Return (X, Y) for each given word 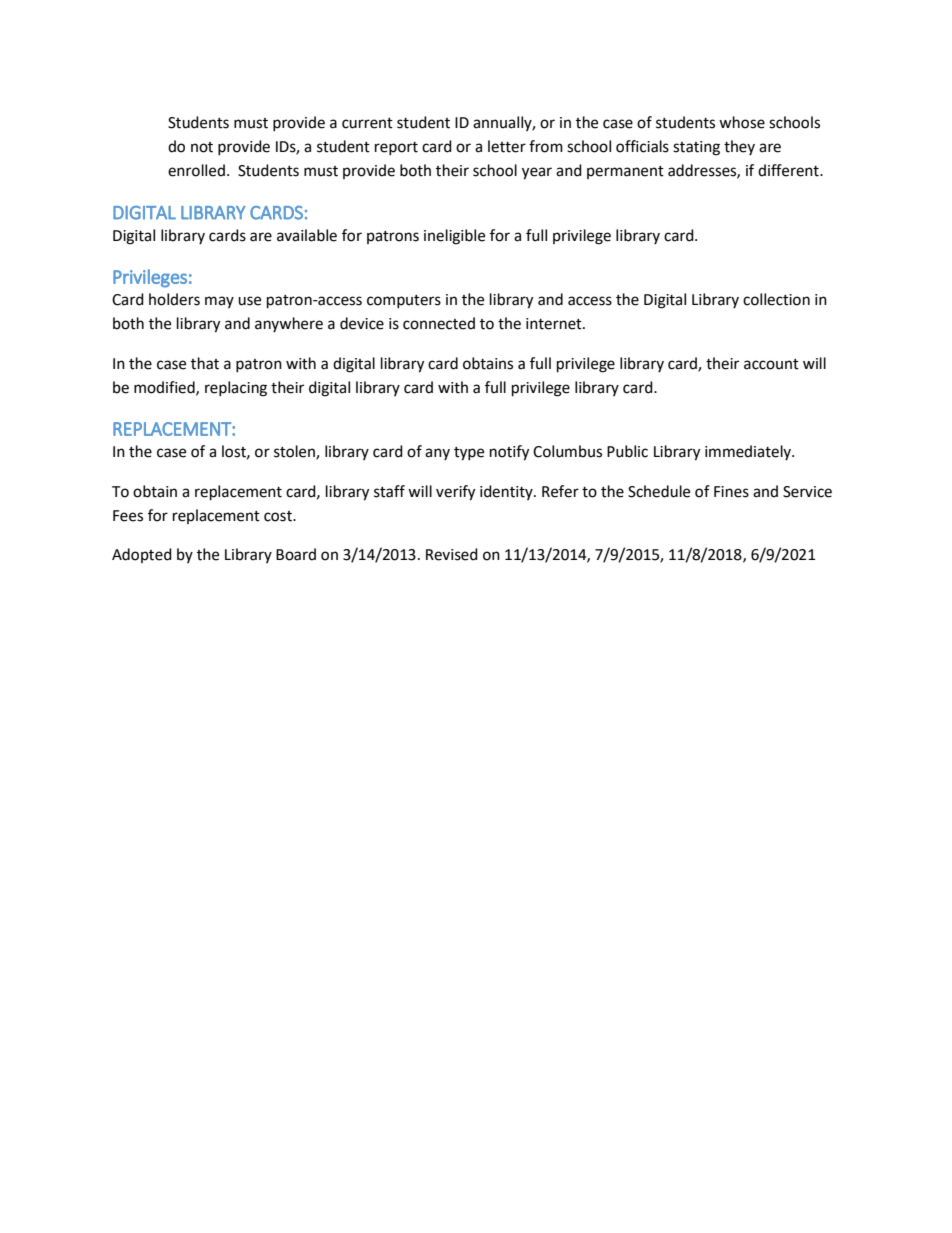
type (469, 454)
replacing (236, 389)
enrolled (196, 170)
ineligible (454, 237)
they (739, 147)
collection (776, 299)
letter (507, 146)
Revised (452, 554)
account (771, 364)
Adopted (142, 555)
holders (174, 299)
